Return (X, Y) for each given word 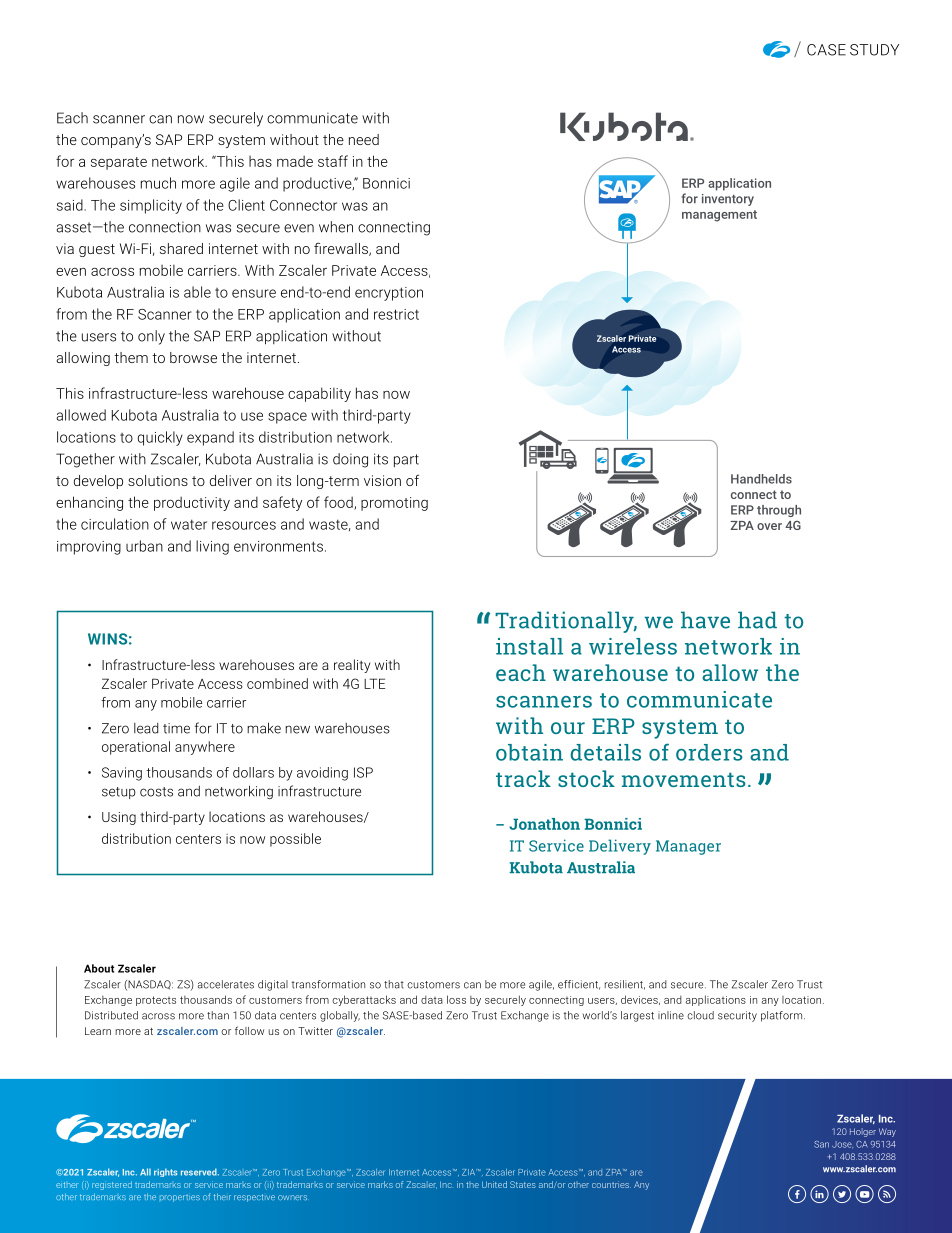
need (364, 139)
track (523, 778)
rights (165, 1172)
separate (119, 163)
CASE (826, 50)
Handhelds (761, 479)
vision (382, 480)
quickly (160, 438)
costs (156, 792)
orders (709, 752)
